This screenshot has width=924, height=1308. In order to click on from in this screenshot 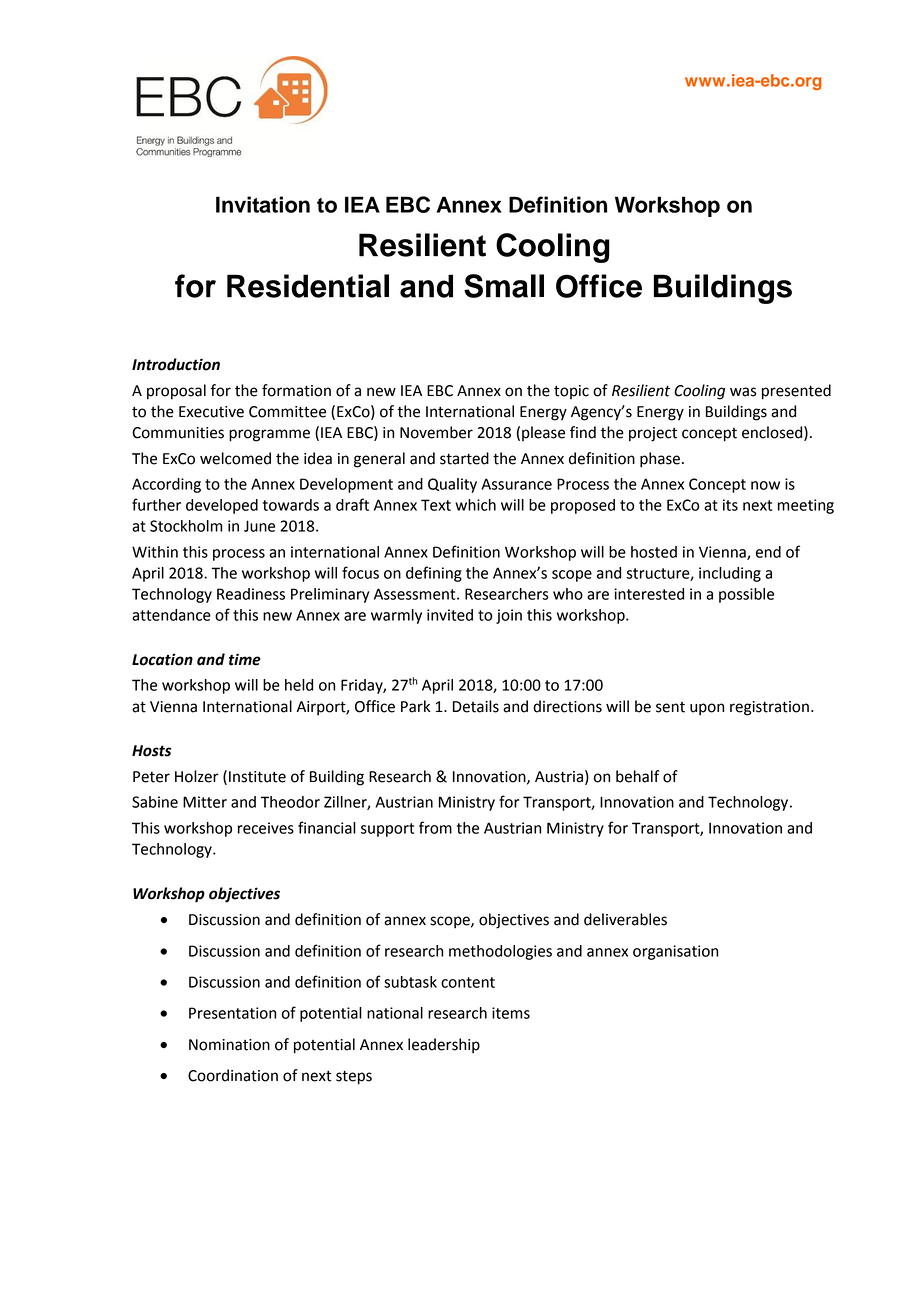, I will do `click(435, 827)`.
